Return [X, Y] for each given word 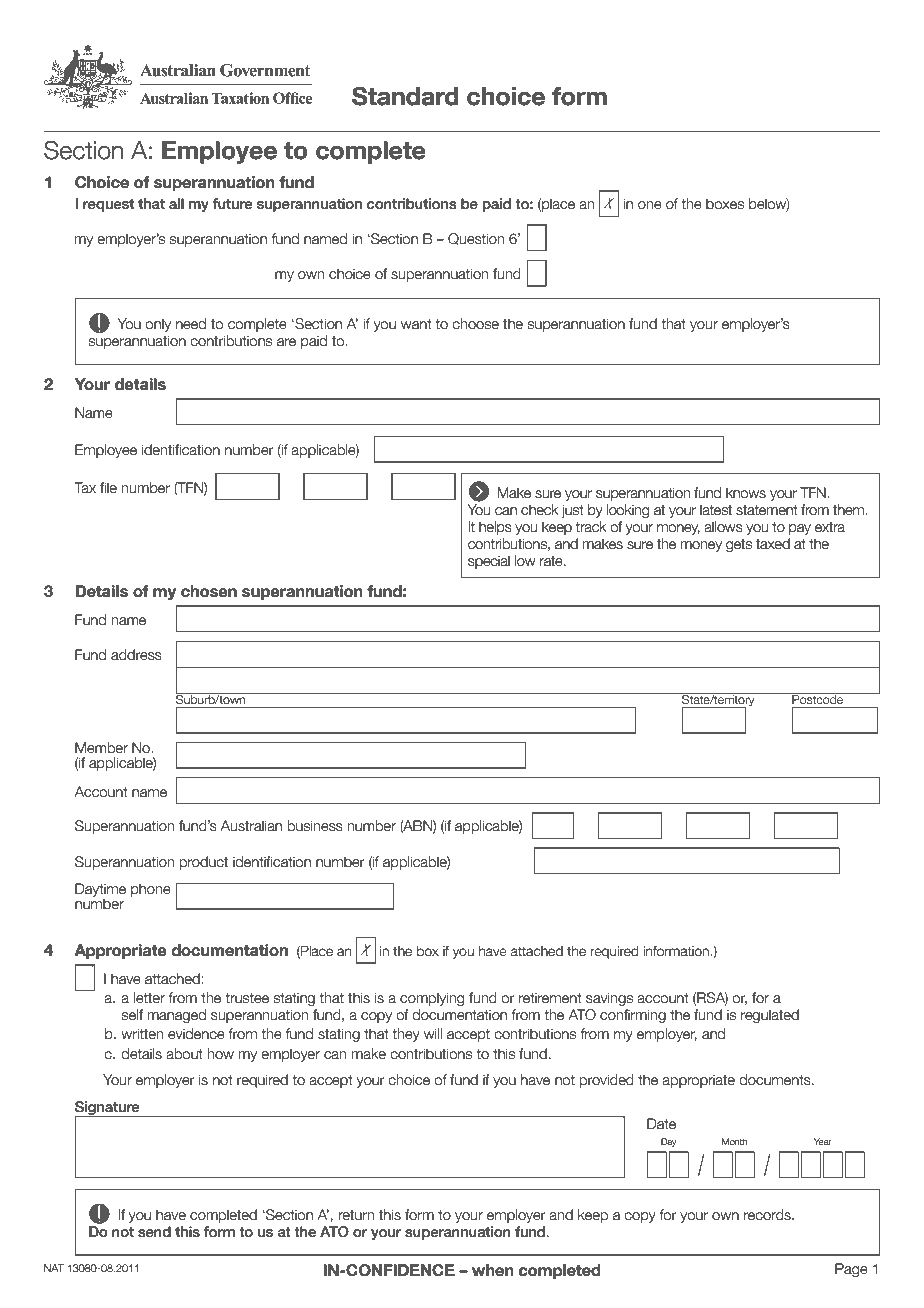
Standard [405, 96]
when [493, 1270]
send [154, 1232]
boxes [725, 204]
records [768, 1215]
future [233, 204]
